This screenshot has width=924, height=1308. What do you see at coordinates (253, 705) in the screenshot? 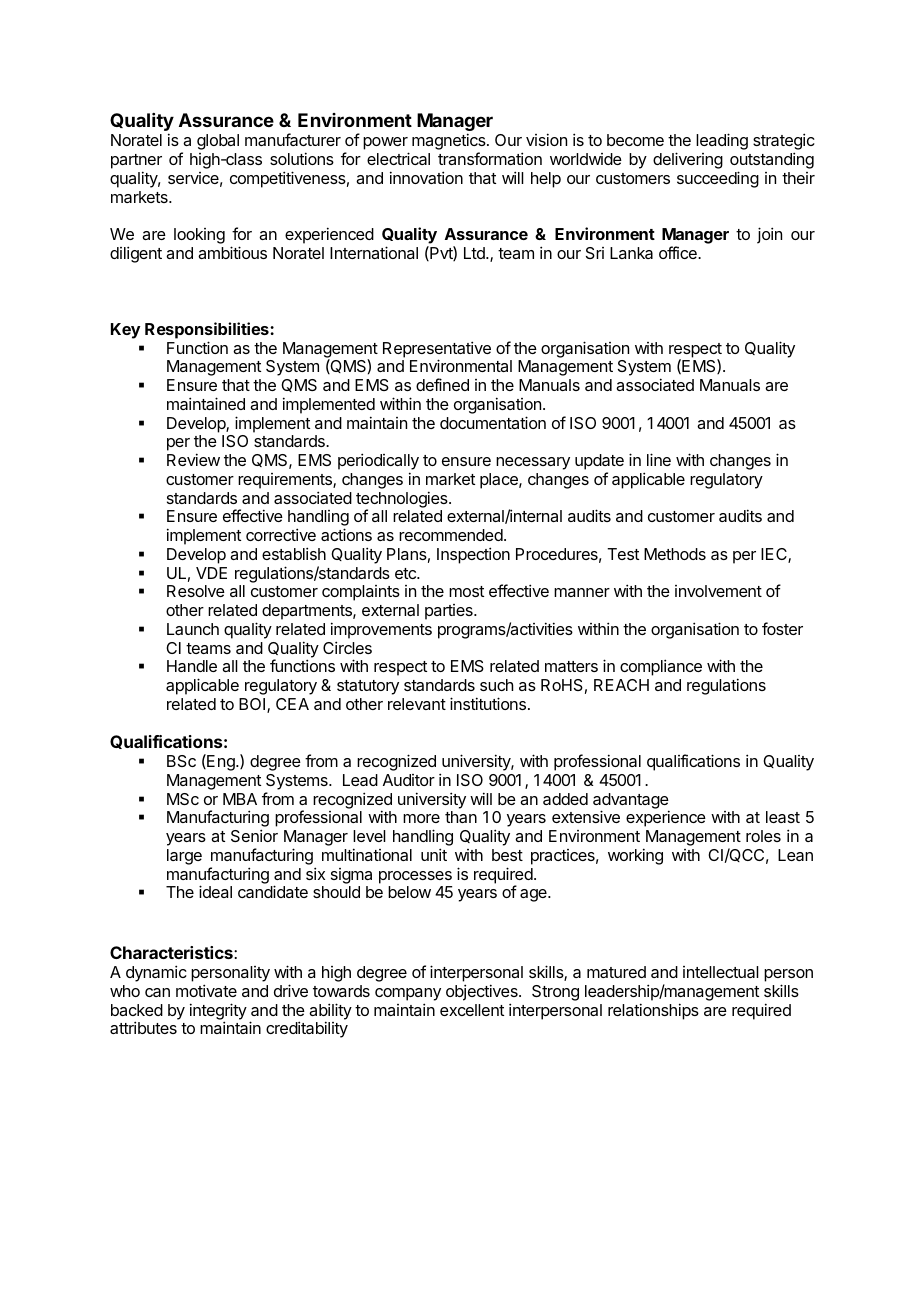
I see `BOI` at bounding box center [253, 705].
